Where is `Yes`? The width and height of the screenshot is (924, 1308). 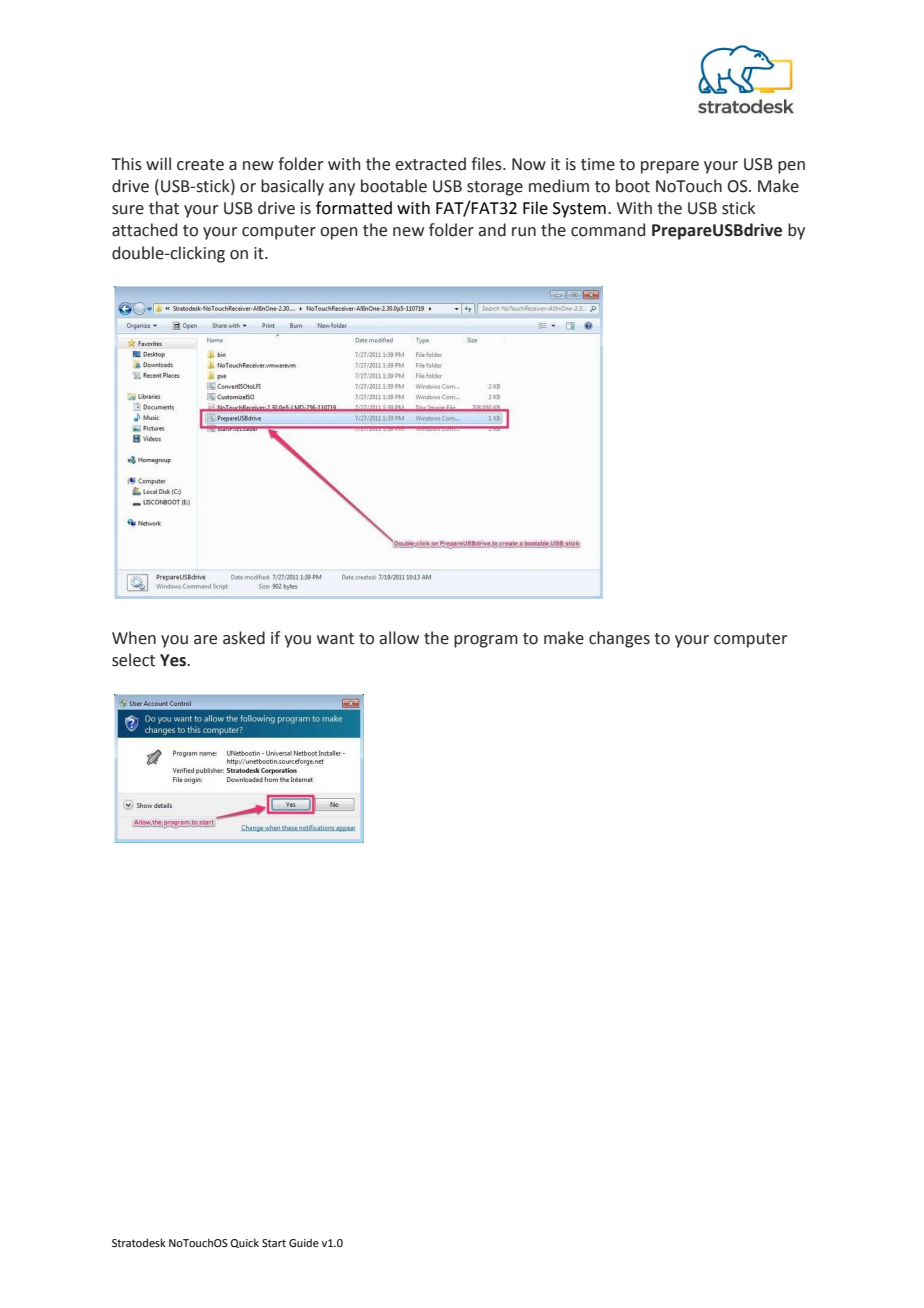
Yes is located at coordinates (174, 660).
